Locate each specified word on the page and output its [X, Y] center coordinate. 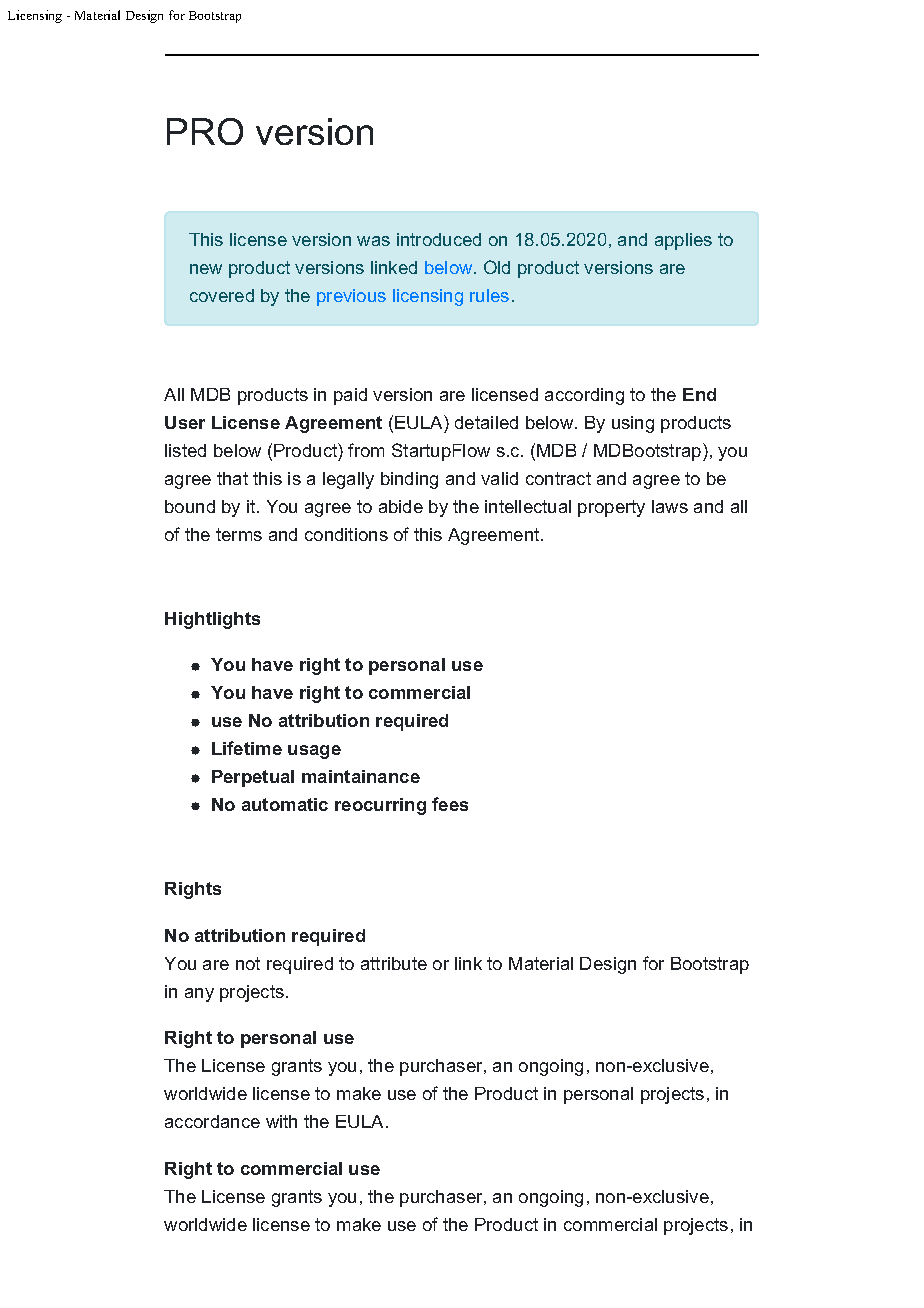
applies [683, 241]
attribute [394, 963]
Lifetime [247, 748]
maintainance [361, 776]
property [611, 508]
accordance [212, 1121]
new [206, 269]
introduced [439, 239]
